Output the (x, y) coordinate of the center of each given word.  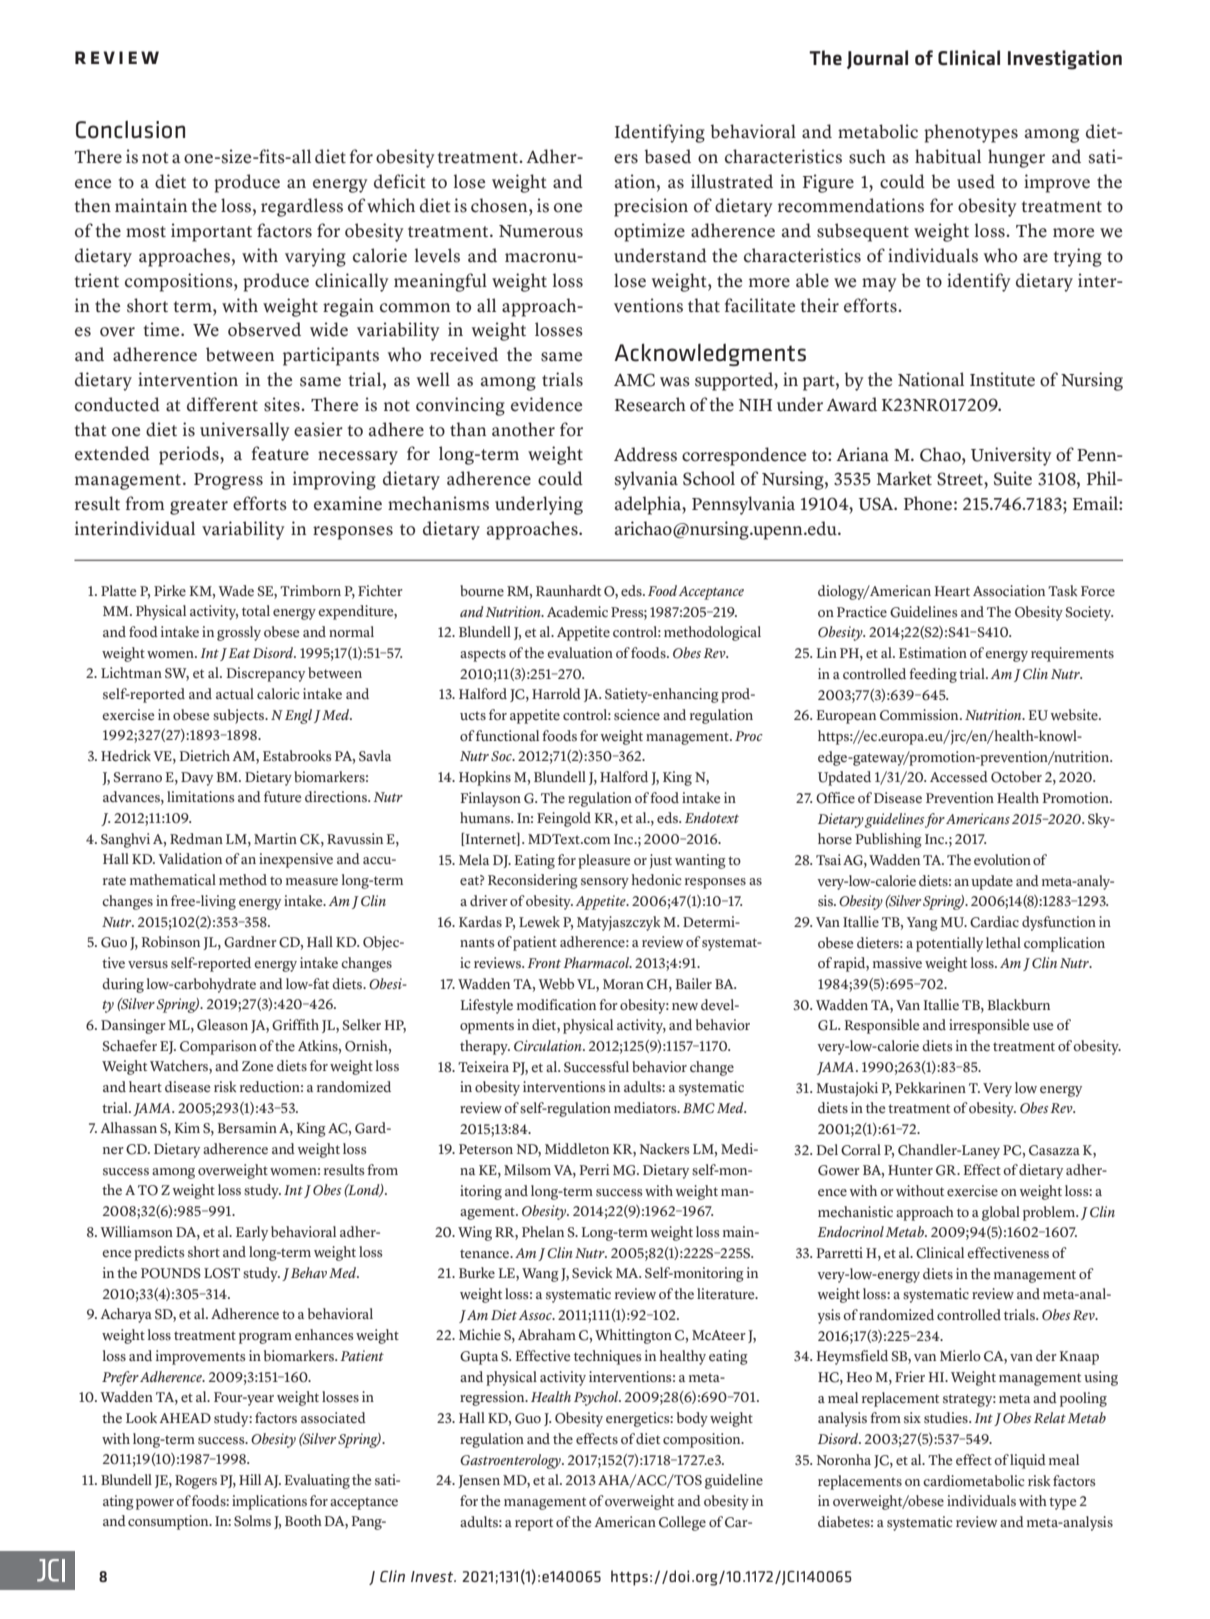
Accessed (959, 777)
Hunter (910, 1170)
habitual (948, 156)
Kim (187, 1127)
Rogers (196, 1482)
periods (190, 455)
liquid (1028, 1461)
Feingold (564, 819)
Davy (197, 779)
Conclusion (130, 130)
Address (645, 454)
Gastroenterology (511, 1461)
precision (651, 207)
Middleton (577, 1149)
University (1011, 456)
